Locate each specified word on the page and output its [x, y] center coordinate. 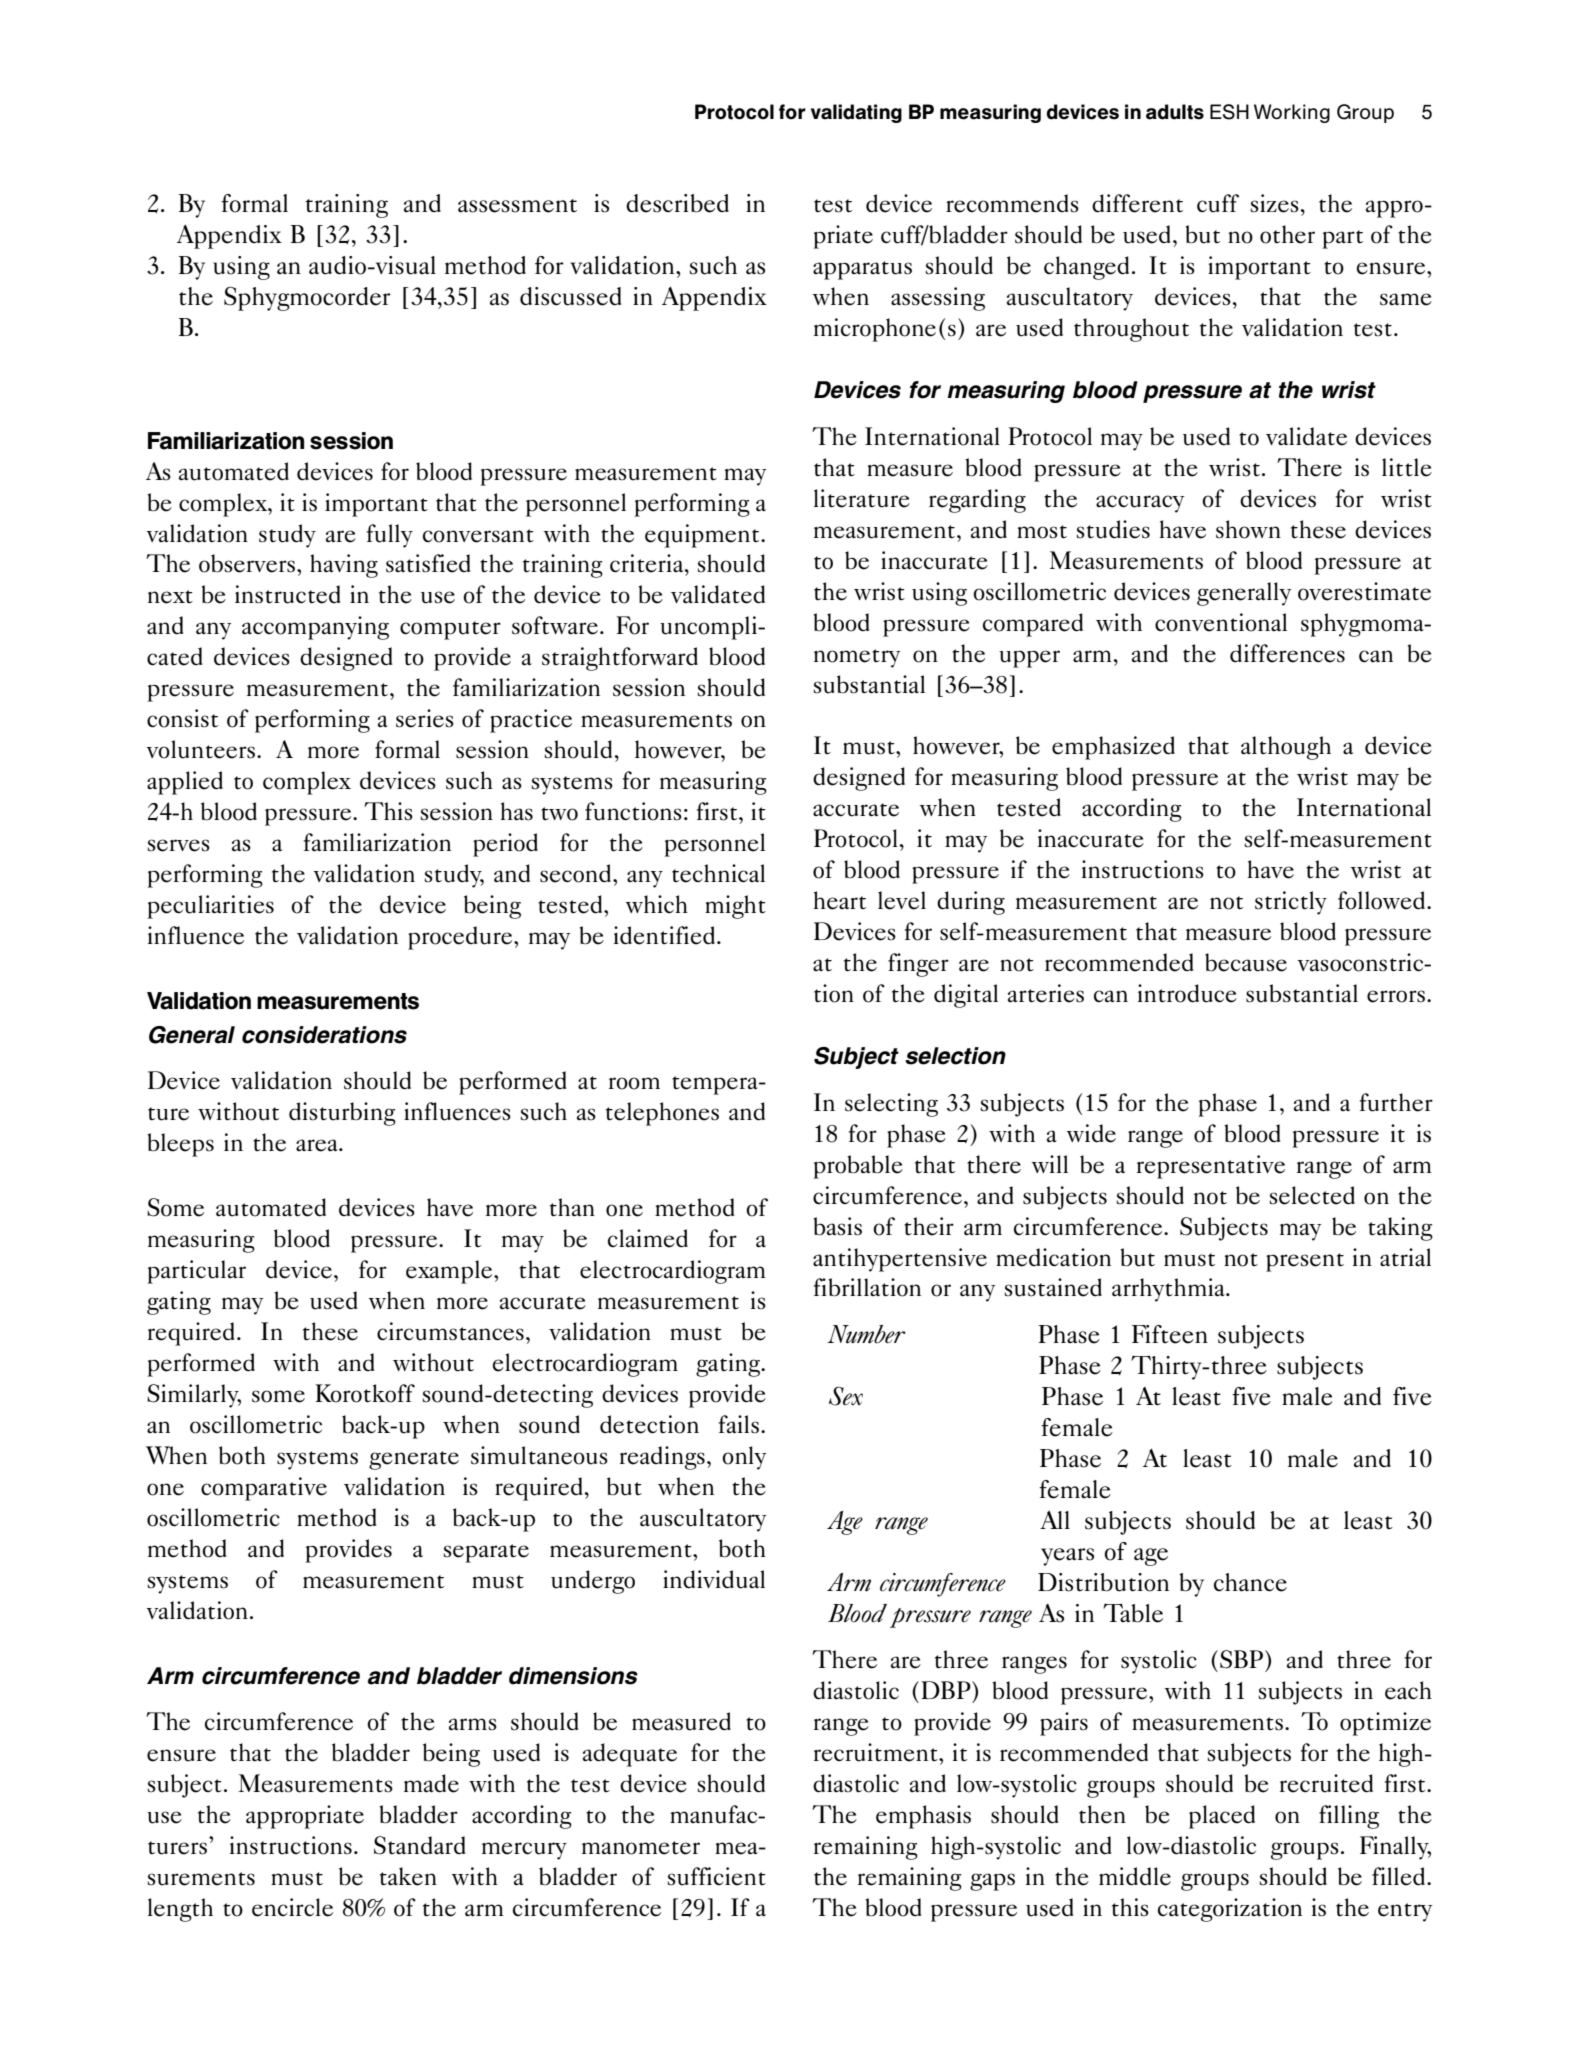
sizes [1275, 203]
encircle [292, 1907]
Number [866, 1334]
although [1286, 748]
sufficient [717, 1876]
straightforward [620, 659]
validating [856, 113]
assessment [517, 206]
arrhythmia [1169, 1290]
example [450, 1272]
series [425, 718]
